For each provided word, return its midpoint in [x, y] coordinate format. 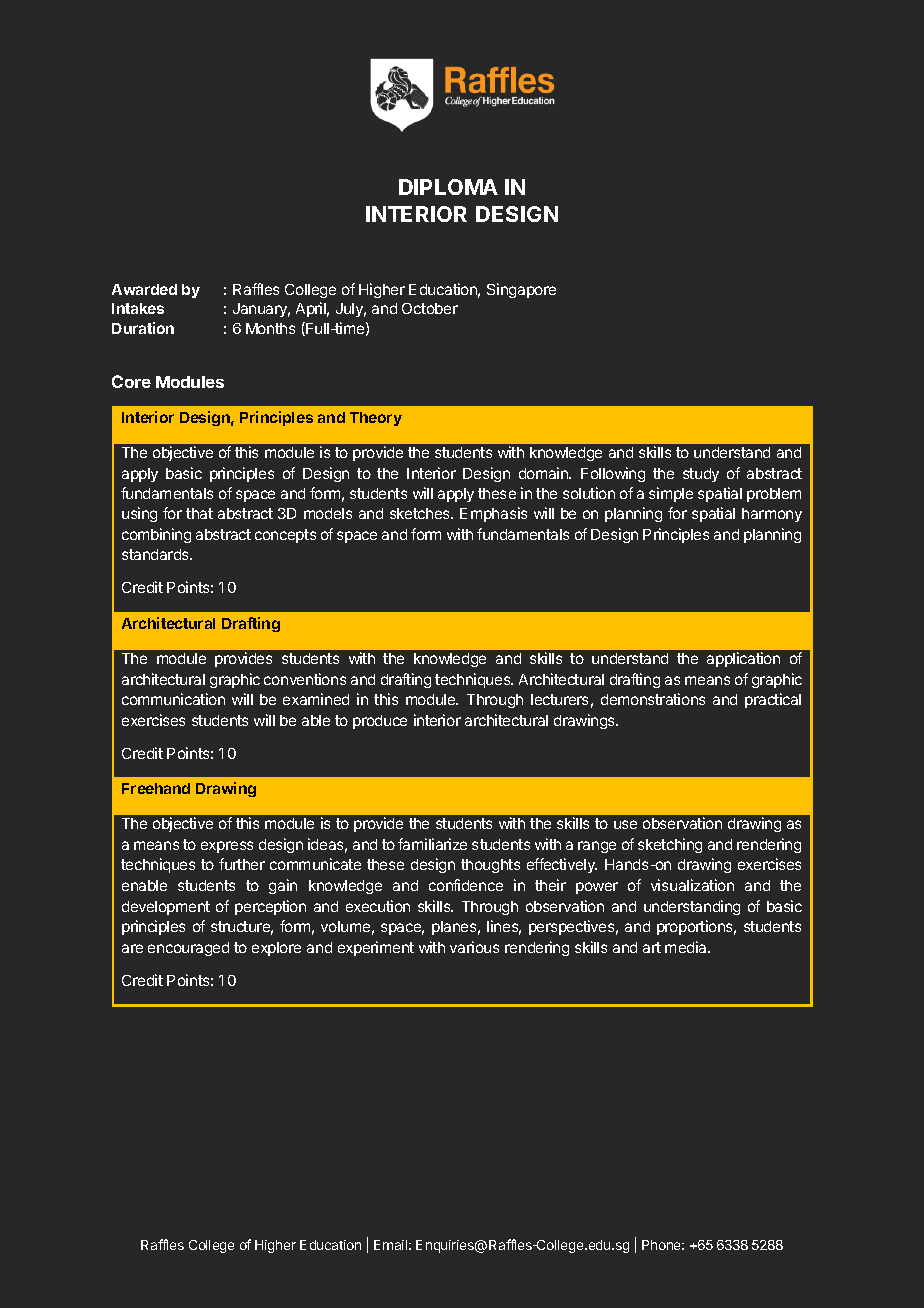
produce [380, 722]
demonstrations [653, 699]
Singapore [521, 290]
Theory [376, 419]
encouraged [188, 949]
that [199, 513]
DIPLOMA [448, 187]
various [474, 947]
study [701, 475]
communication [173, 699]
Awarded [144, 289]
